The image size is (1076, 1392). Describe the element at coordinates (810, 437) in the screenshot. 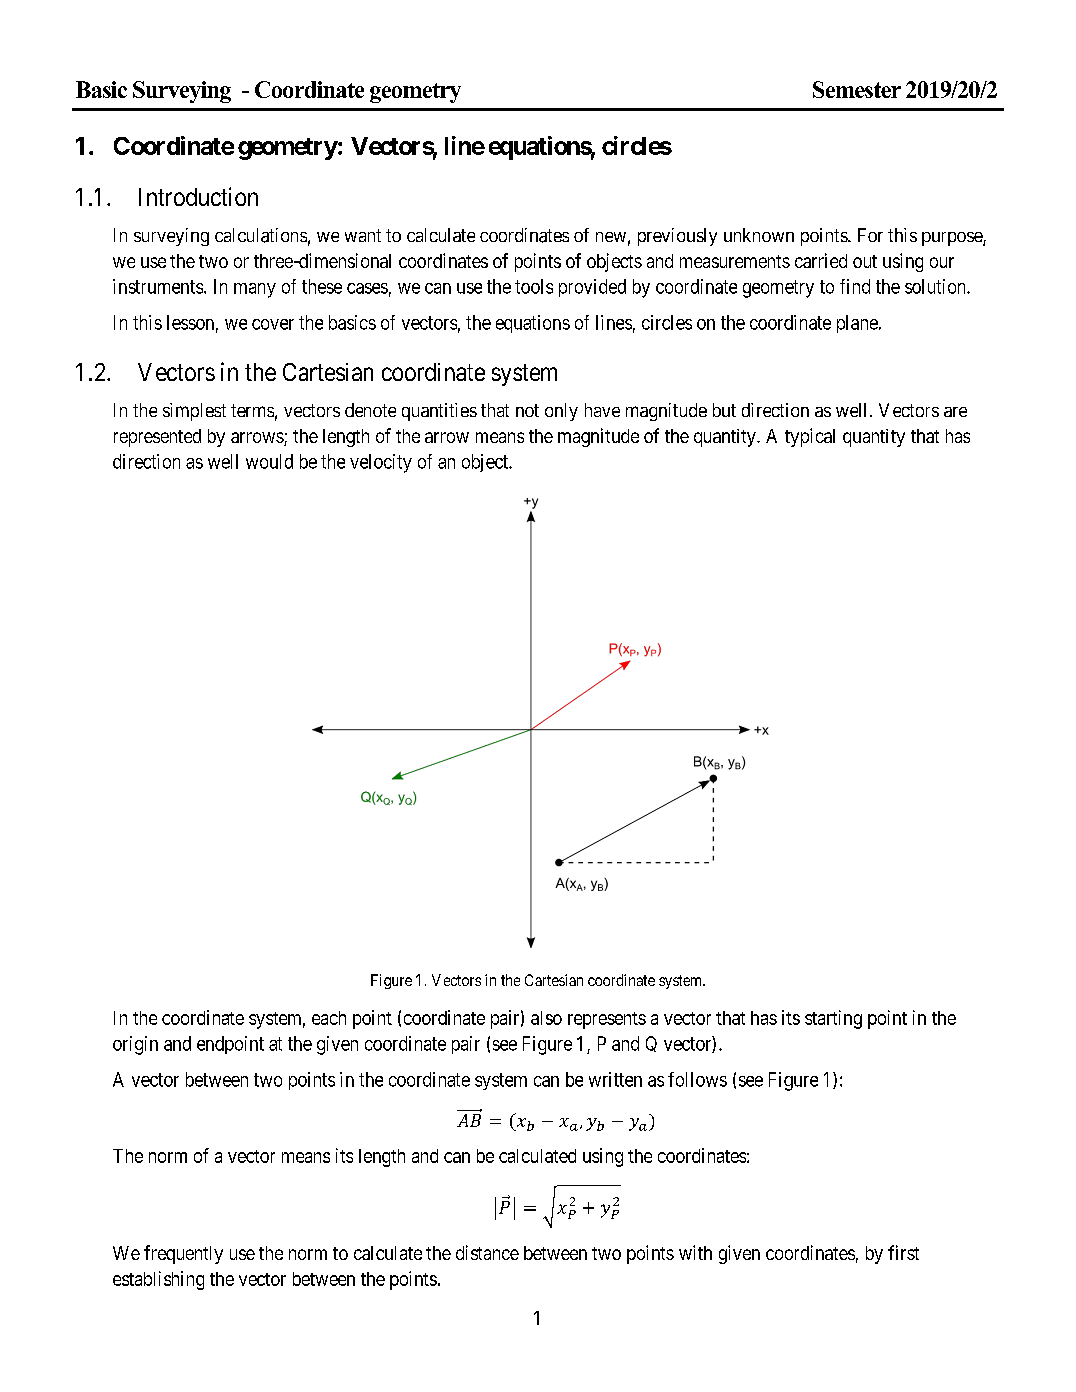

I see `typical` at that location.
